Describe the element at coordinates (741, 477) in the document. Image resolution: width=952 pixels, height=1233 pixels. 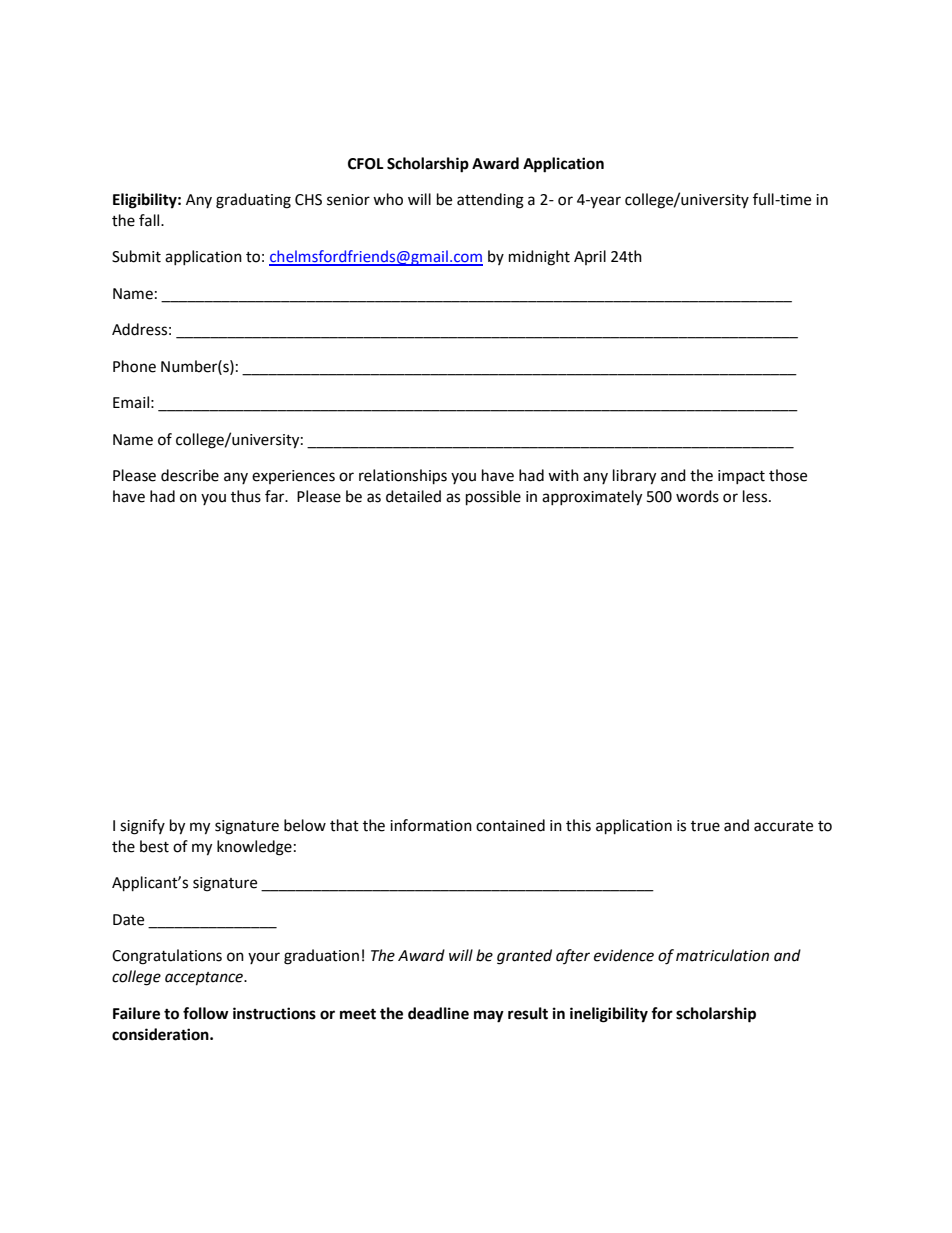
I see `impact` at that location.
